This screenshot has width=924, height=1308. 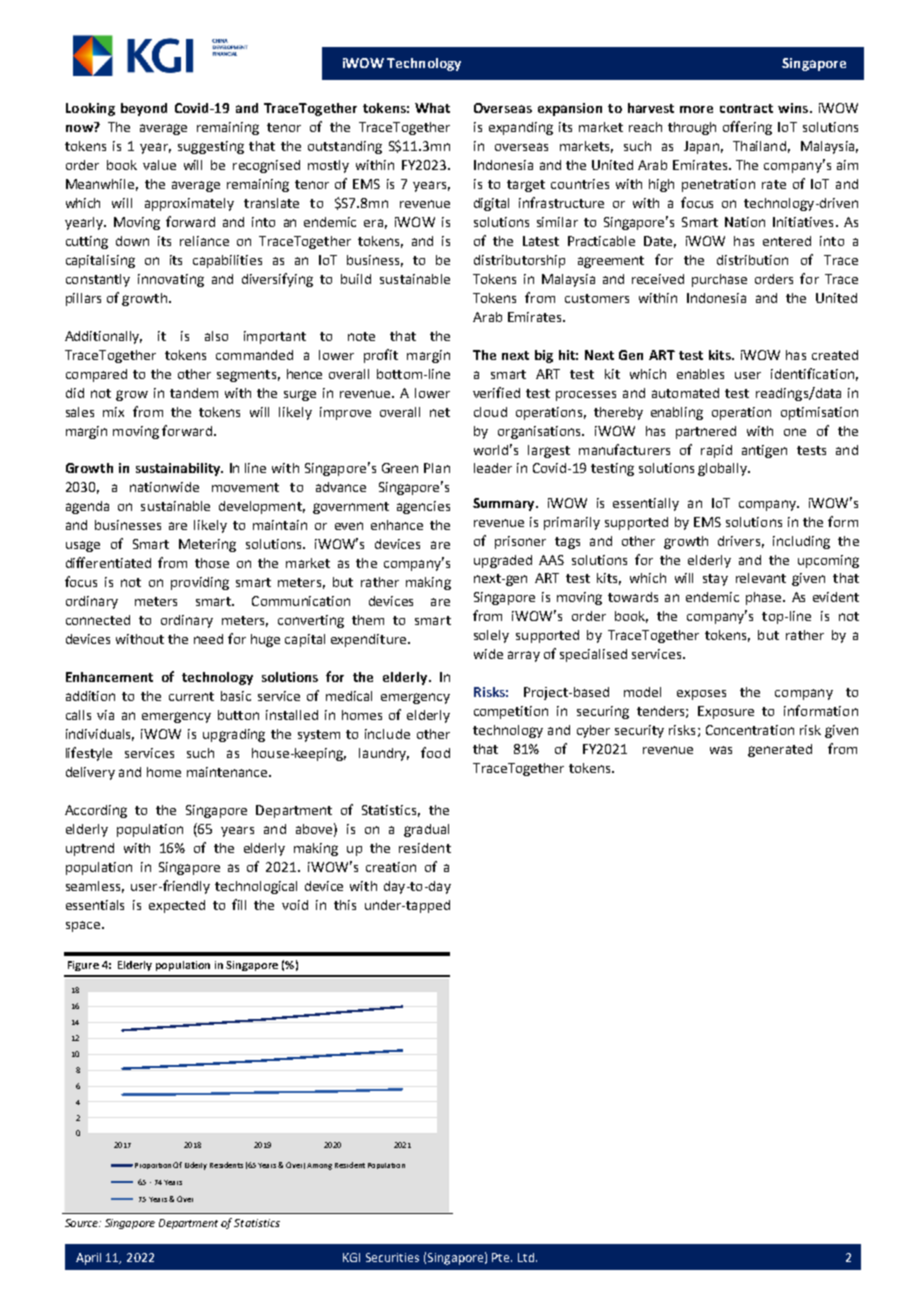 What do you see at coordinates (159, 165) in the screenshot?
I see `value` at bounding box center [159, 165].
